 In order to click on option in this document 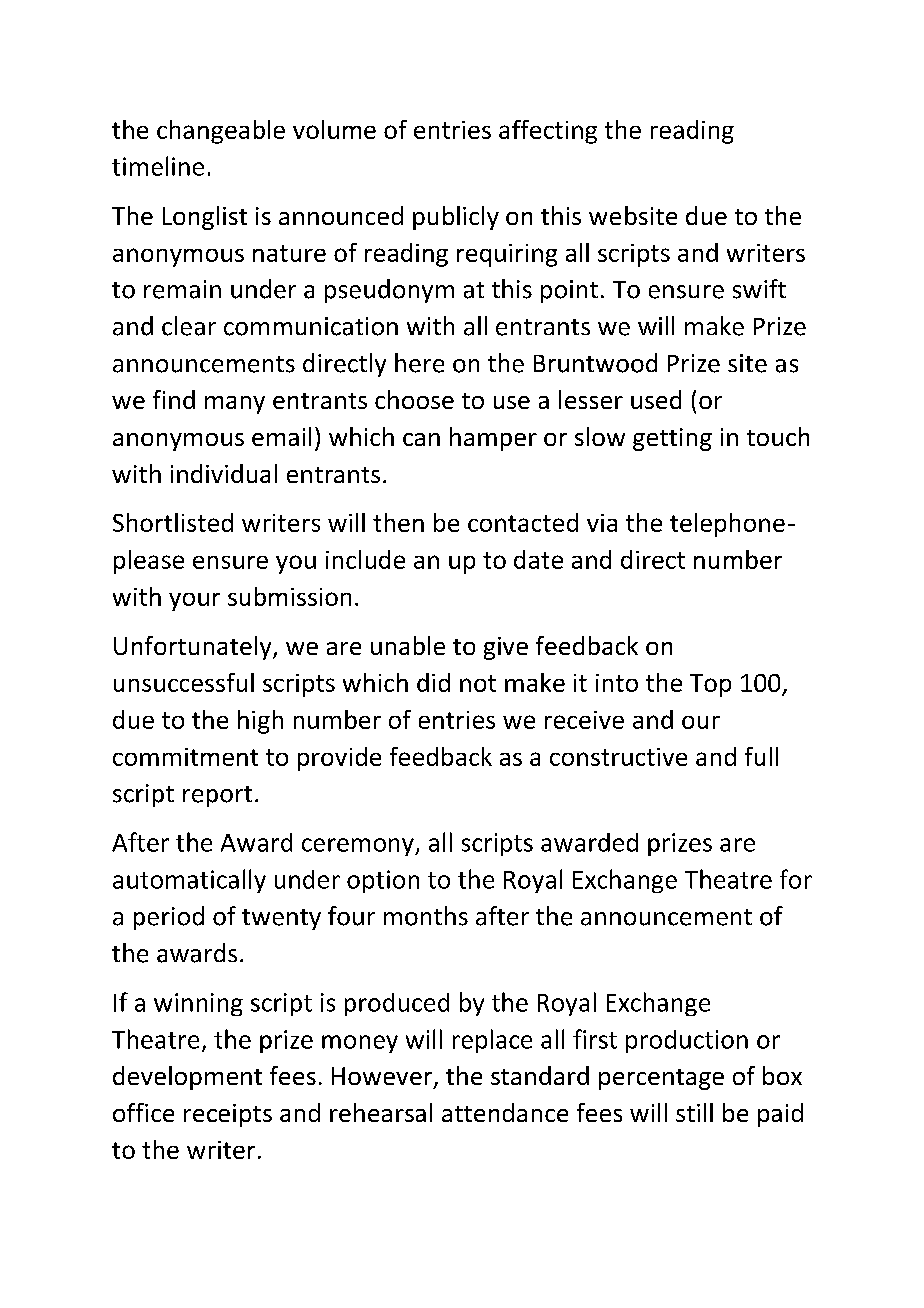, I will do `click(383, 881)`.
